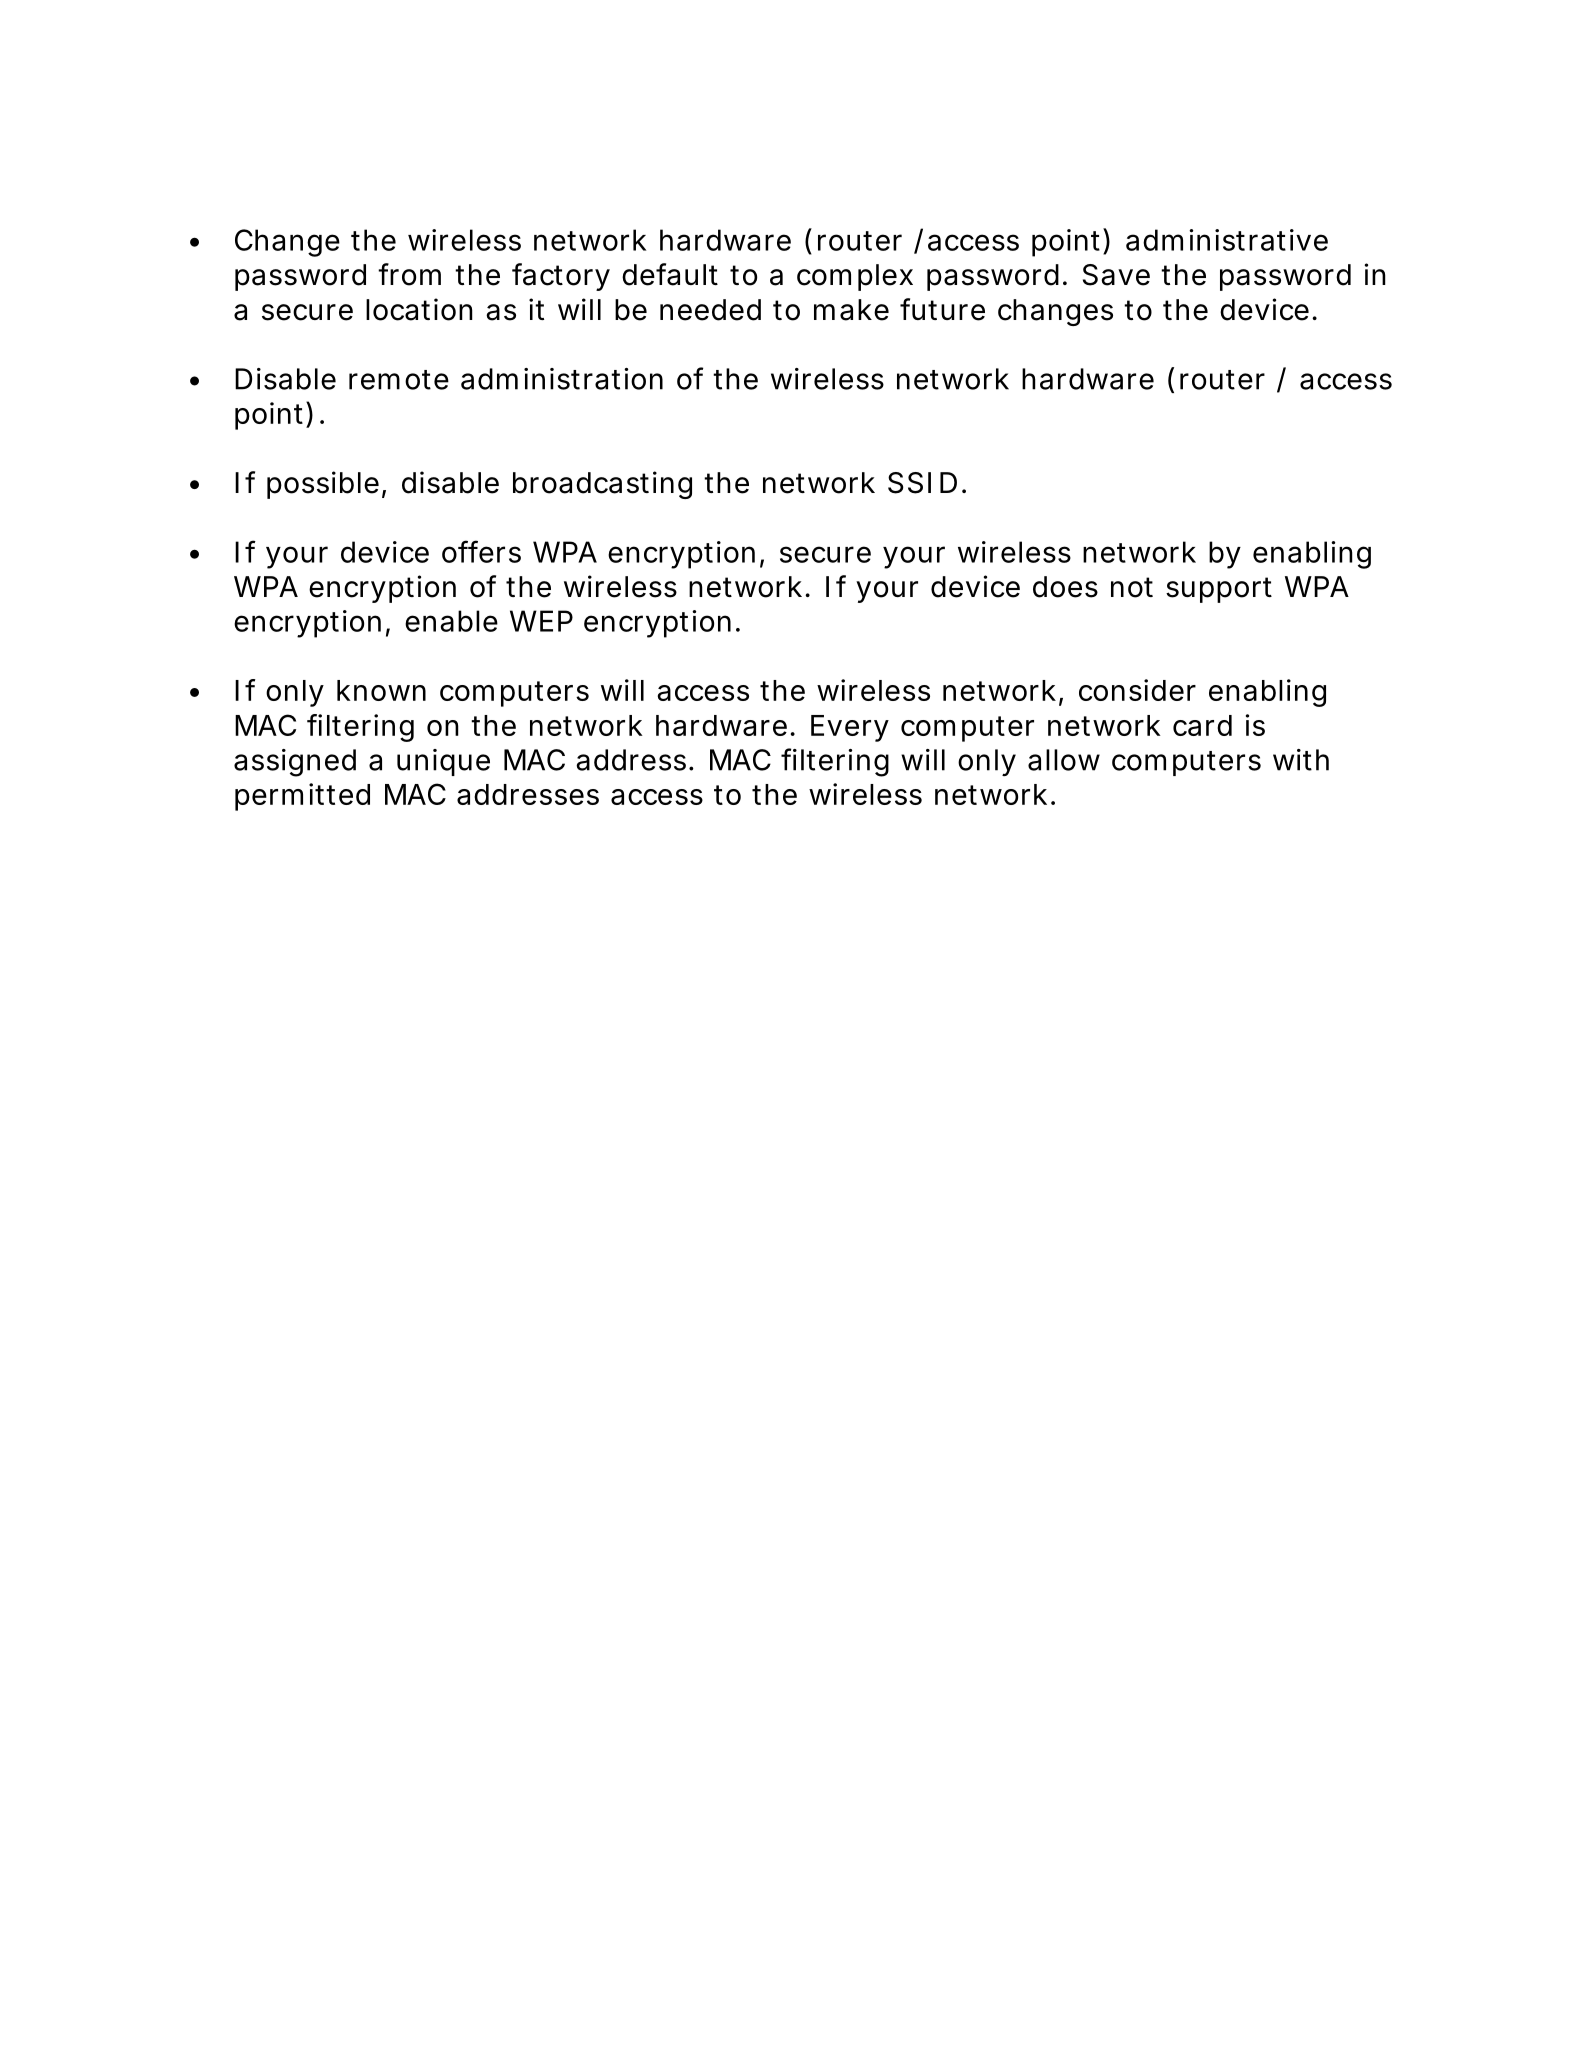  I want to click on administrative, so click(1227, 240).
